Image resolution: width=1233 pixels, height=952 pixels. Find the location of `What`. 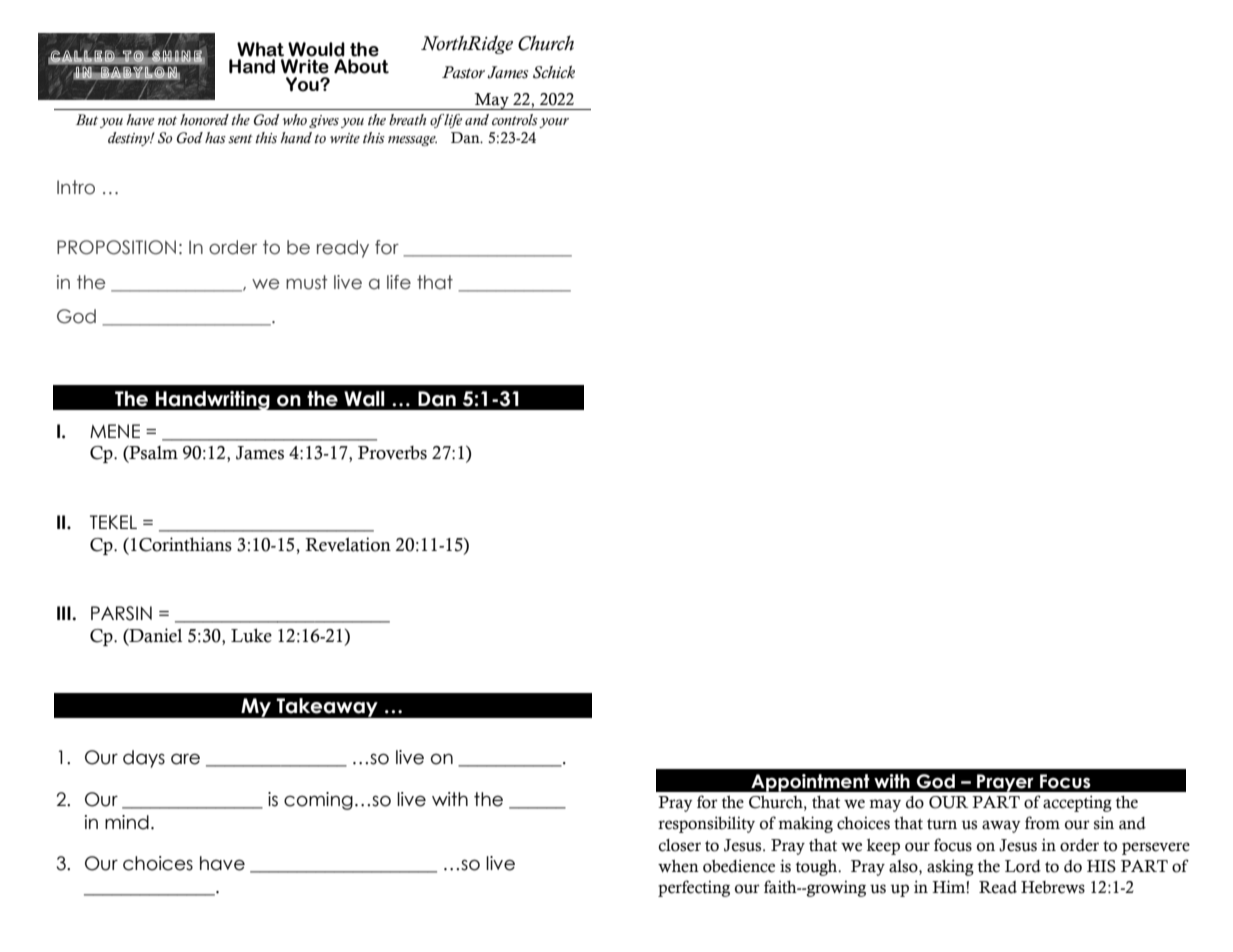

What is located at coordinates (260, 49).
